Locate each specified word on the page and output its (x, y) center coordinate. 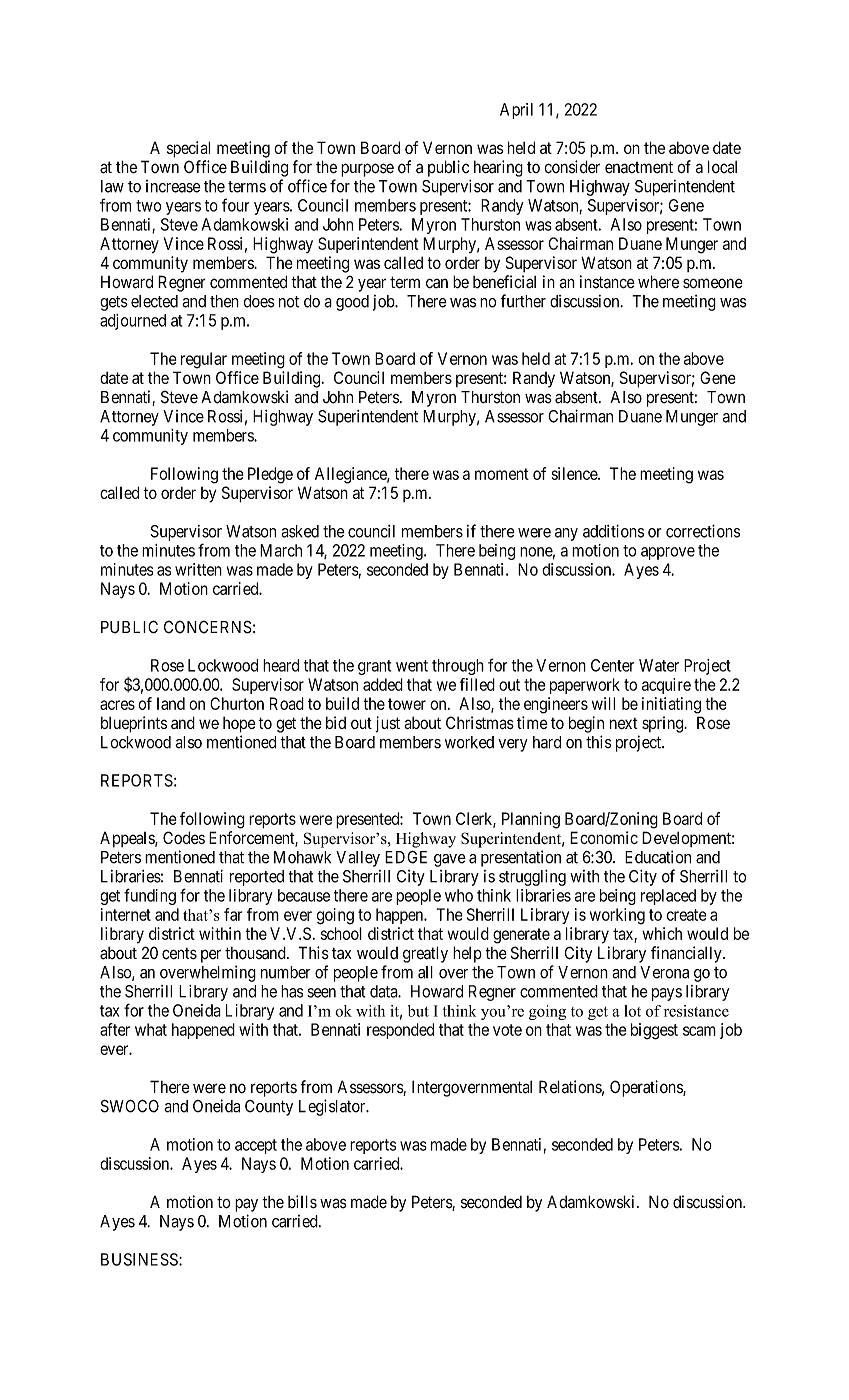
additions (613, 531)
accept (256, 1146)
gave (450, 860)
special (188, 149)
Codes (184, 837)
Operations (647, 1088)
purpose (367, 170)
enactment (639, 167)
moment (502, 474)
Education (658, 857)
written (198, 569)
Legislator (333, 1107)
